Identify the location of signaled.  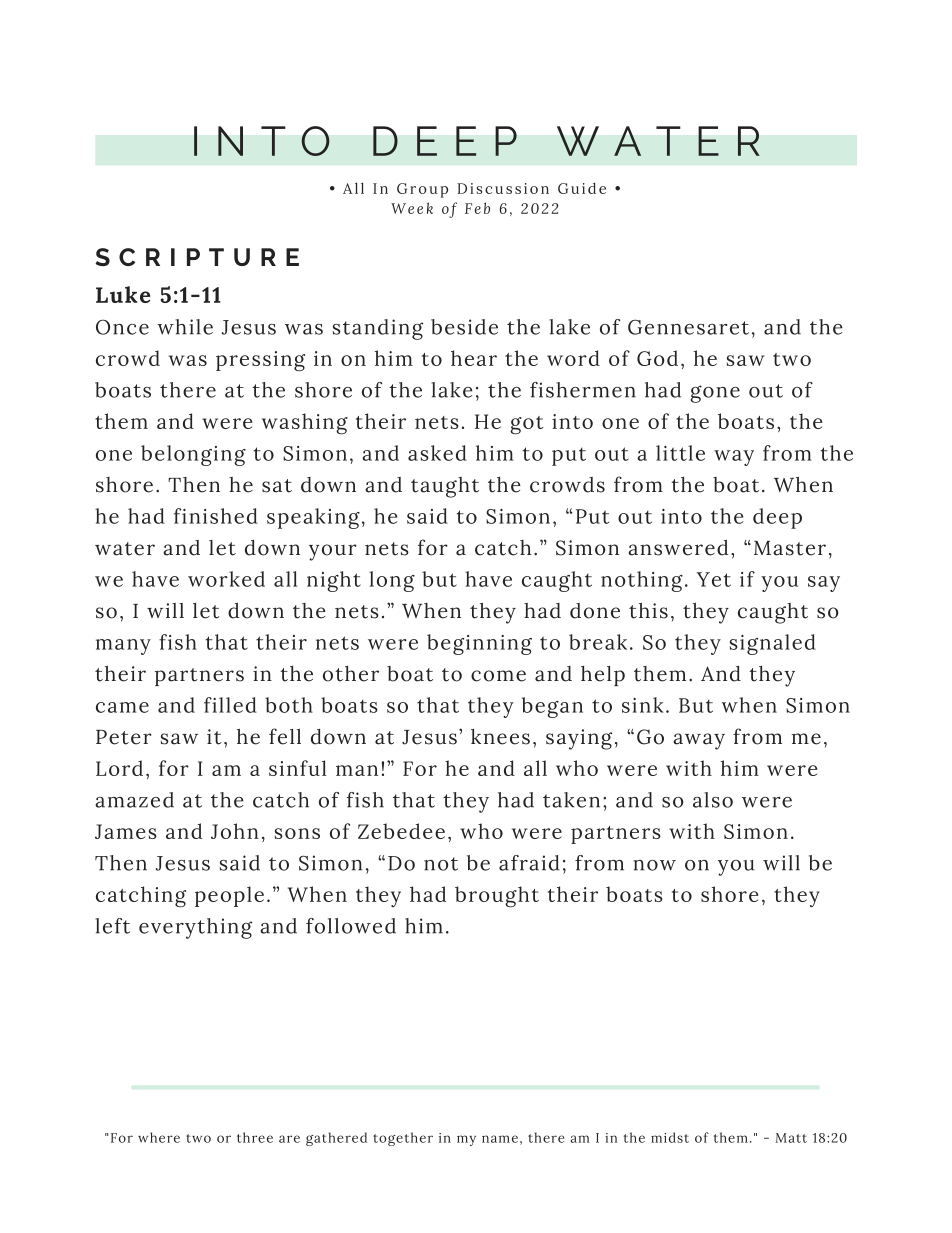
(773, 644).
